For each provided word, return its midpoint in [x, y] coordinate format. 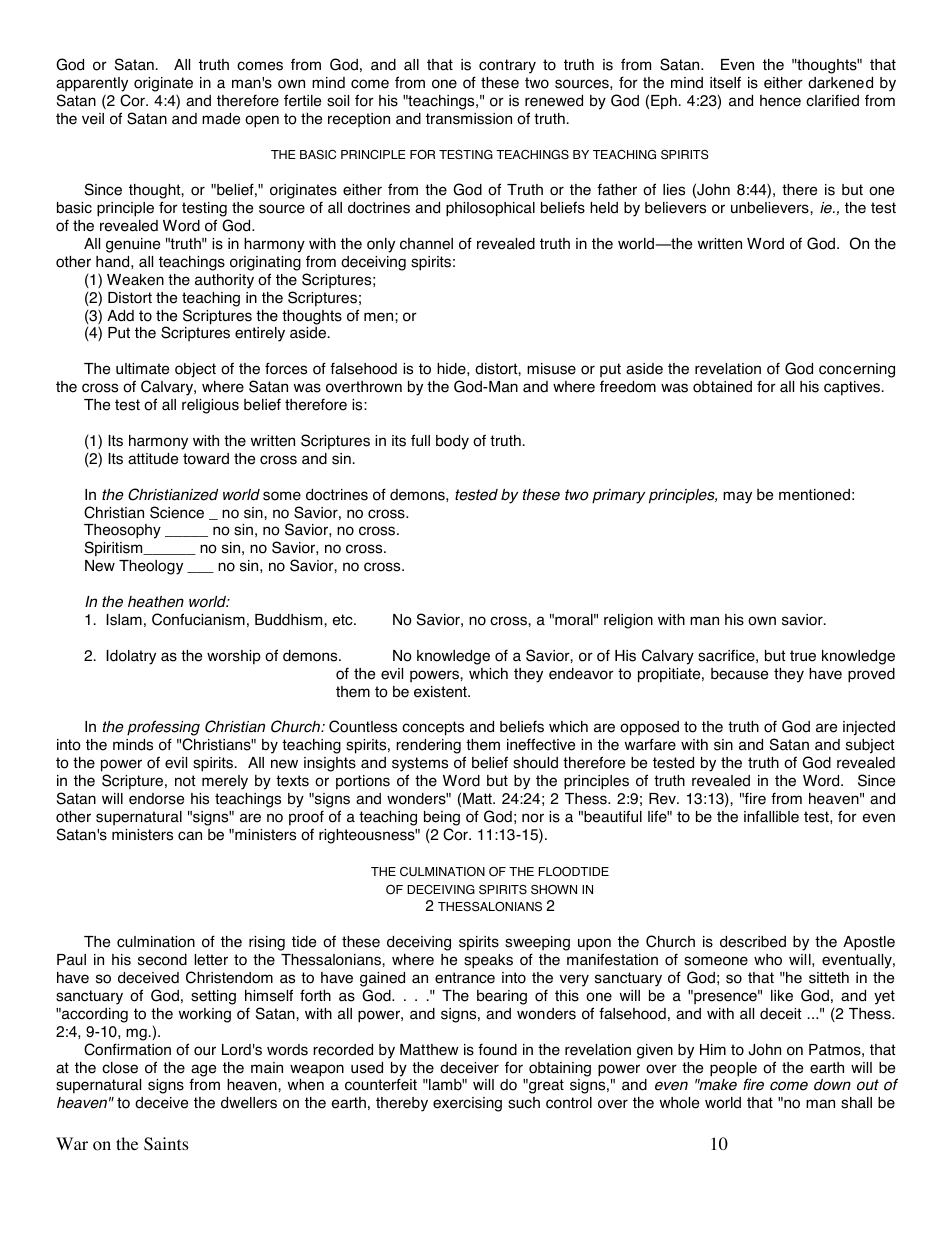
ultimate [142, 369]
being [442, 818]
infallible [771, 816]
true [803, 656]
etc [344, 620]
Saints [166, 1144]
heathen [156, 602]
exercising [467, 1104]
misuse [551, 369]
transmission [469, 119]
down [832, 1085]
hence [780, 101]
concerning [857, 370]
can [190, 836]
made [221, 119]
